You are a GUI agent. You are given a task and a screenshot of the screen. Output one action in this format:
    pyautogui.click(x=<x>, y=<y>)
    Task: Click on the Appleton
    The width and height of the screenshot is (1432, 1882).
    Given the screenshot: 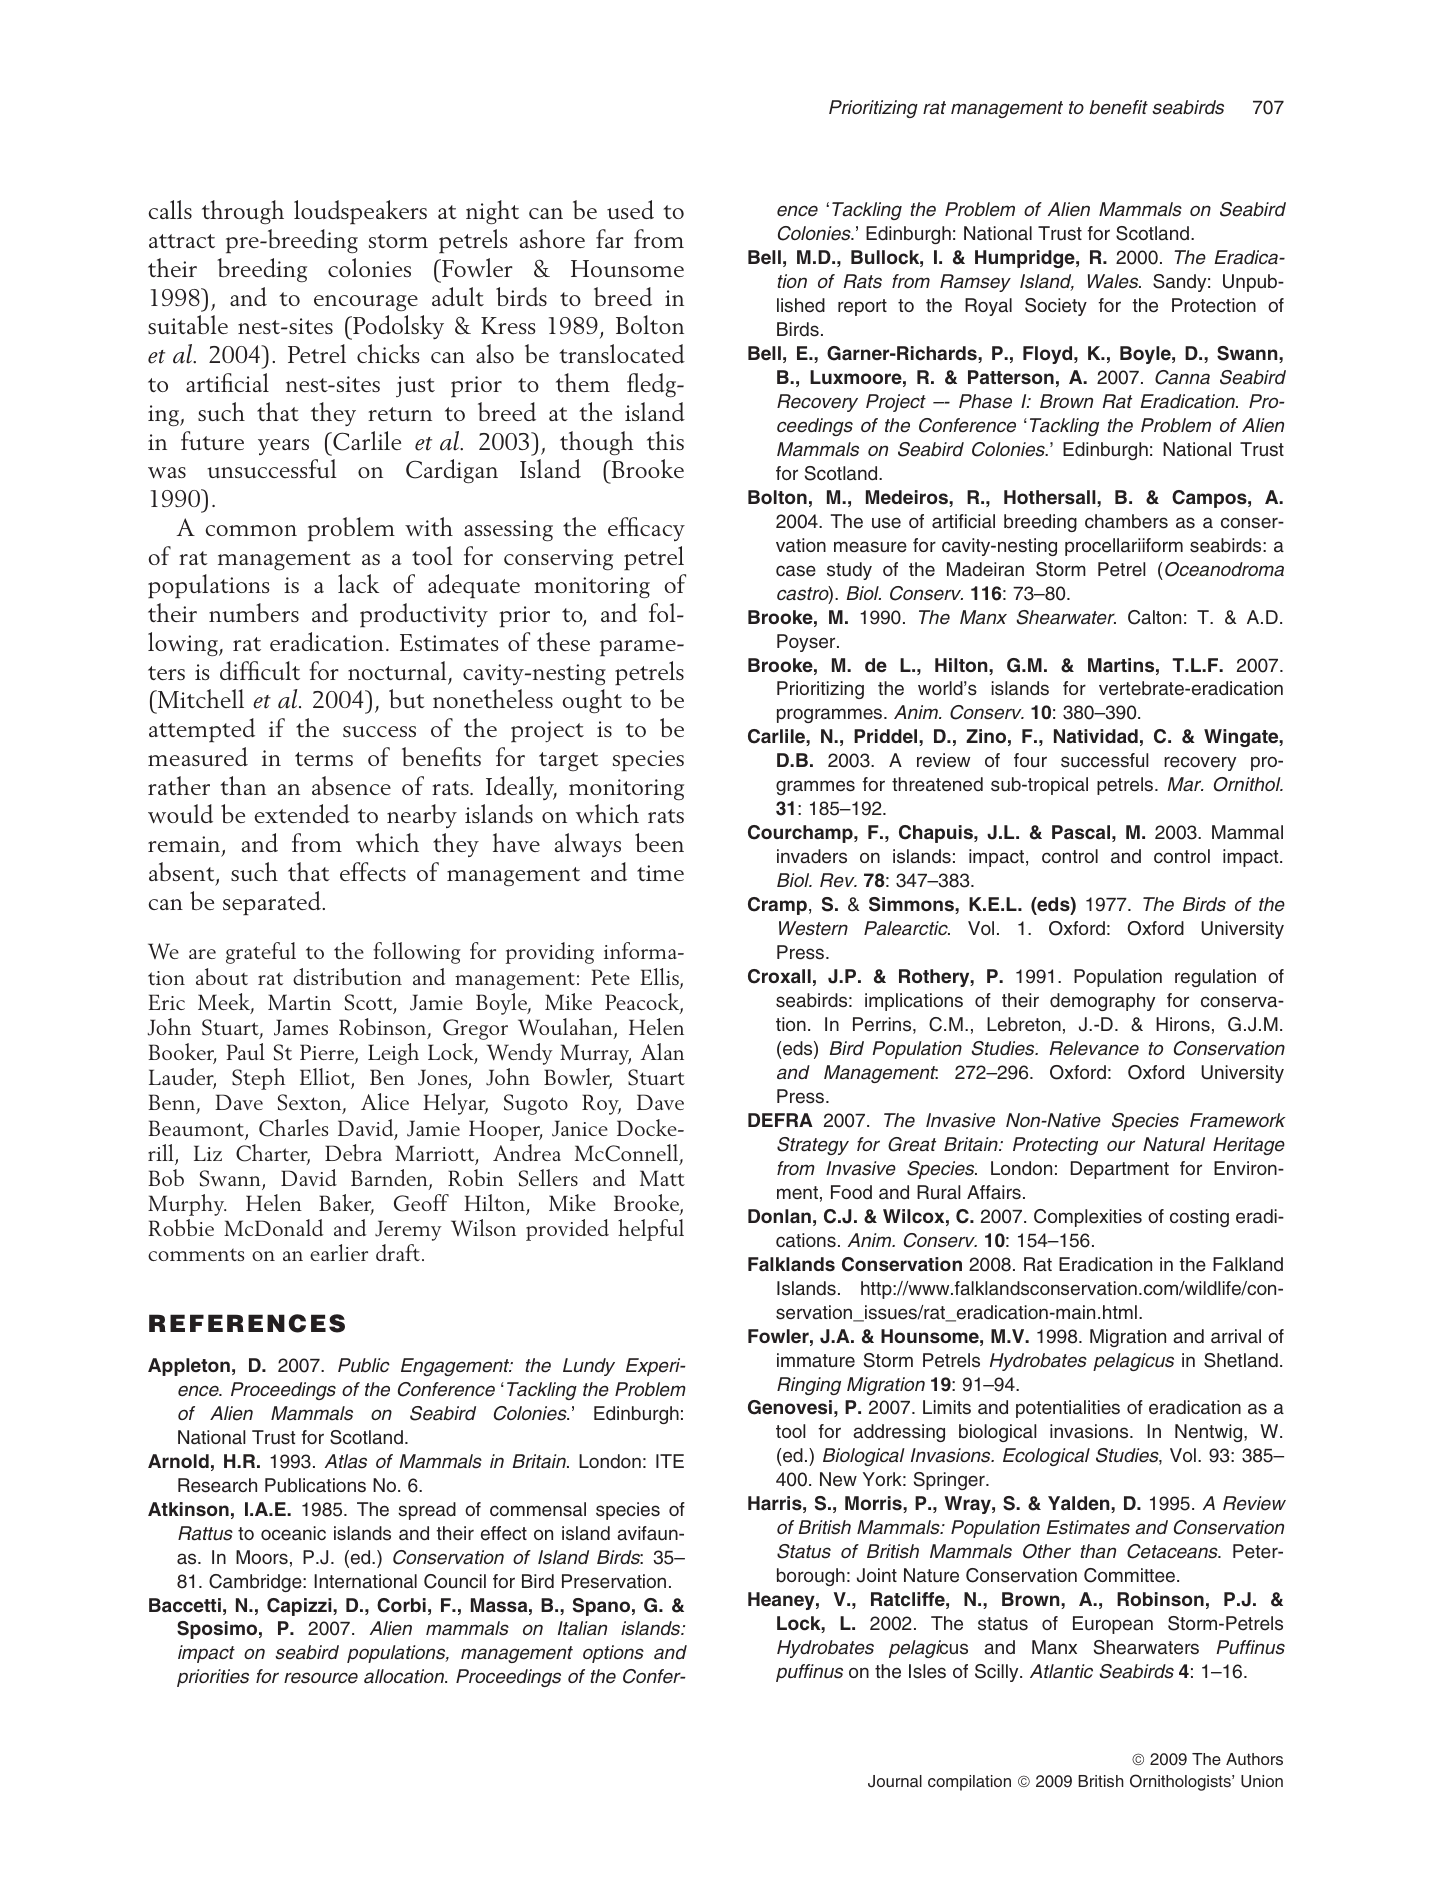 What is the action you would take?
    pyautogui.click(x=189, y=1367)
